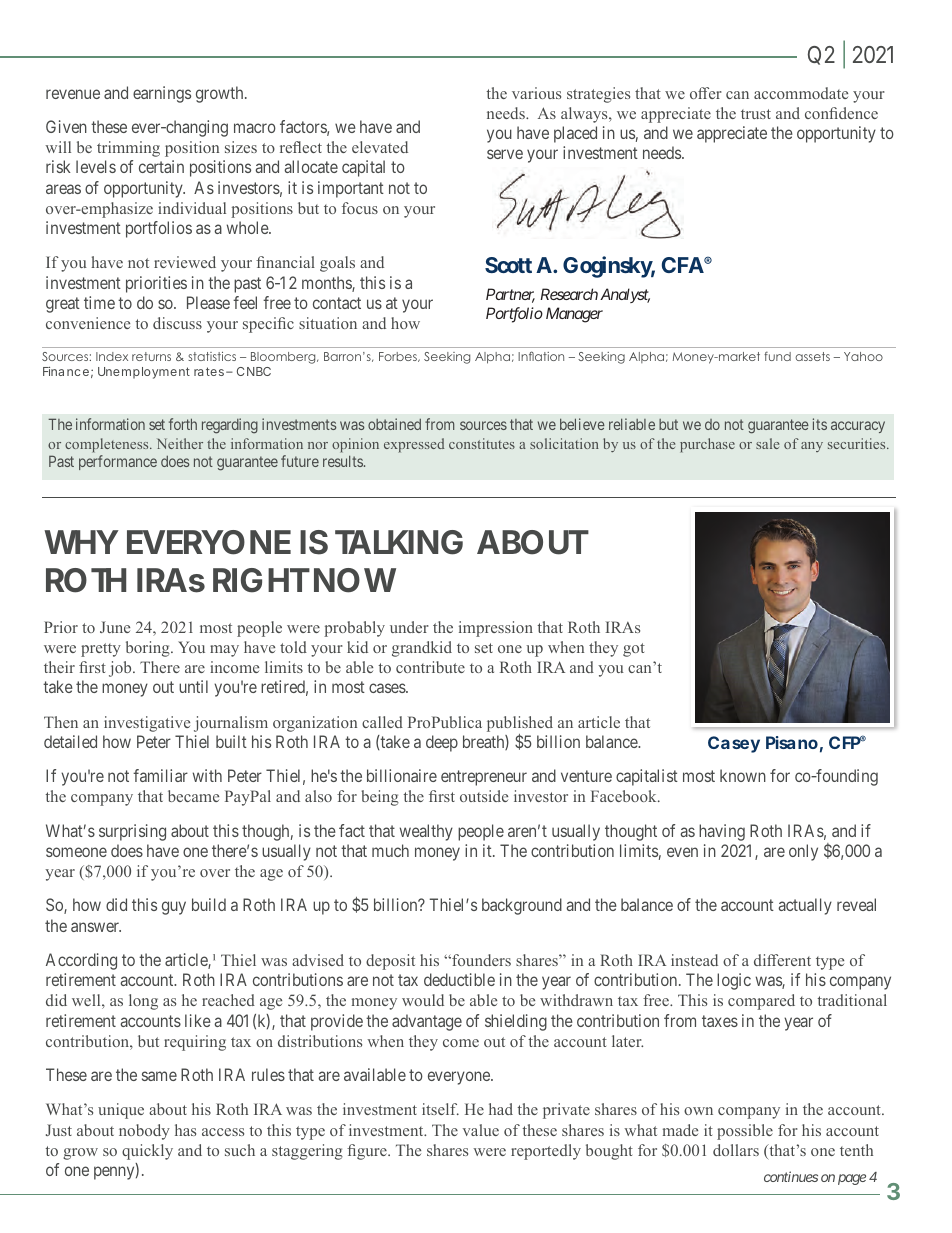 The image size is (952, 1233). What do you see at coordinates (745, 1132) in the document?
I see `possible` at bounding box center [745, 1132].
